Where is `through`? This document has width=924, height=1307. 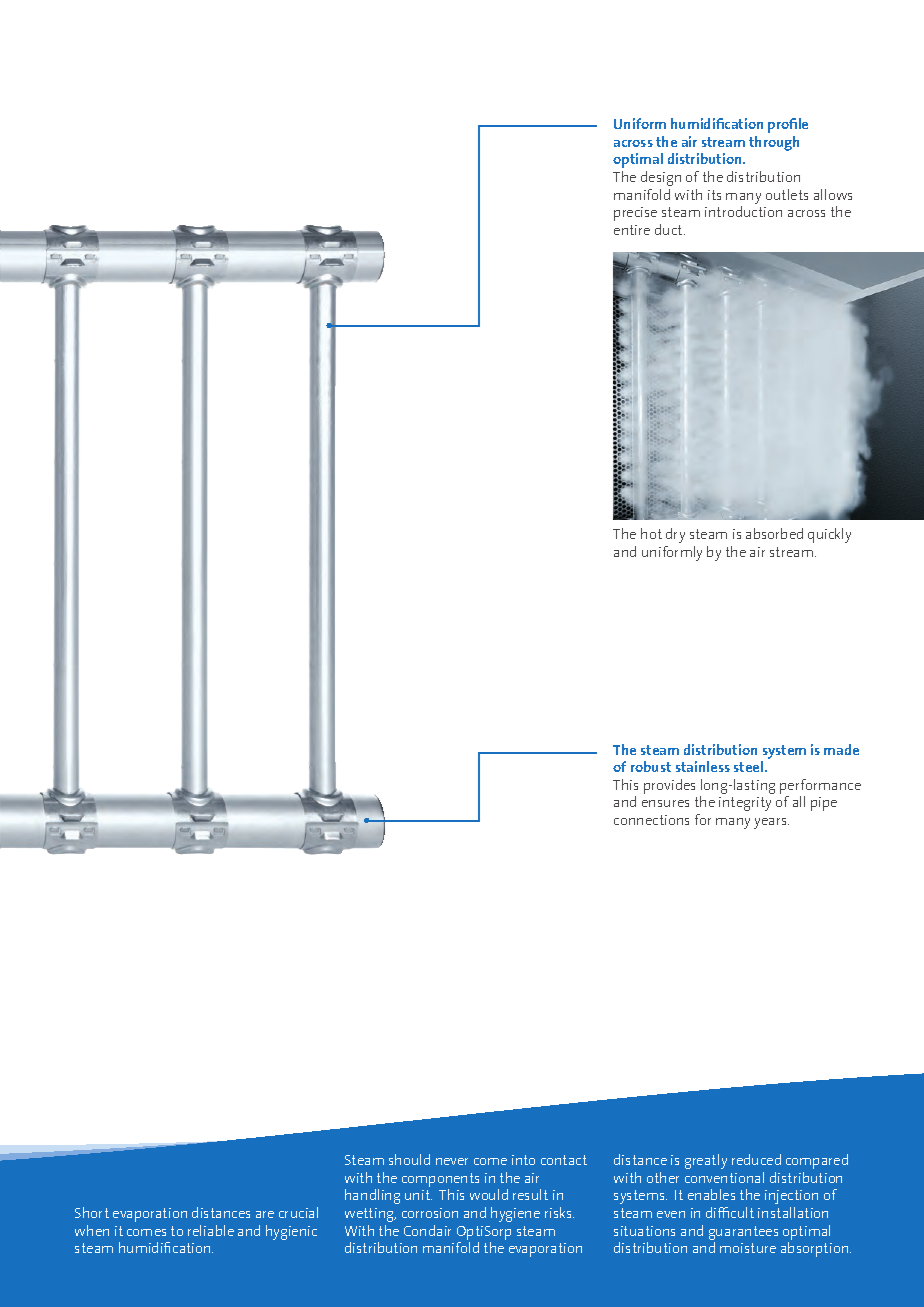
through is located at coordinates (774, 143).
